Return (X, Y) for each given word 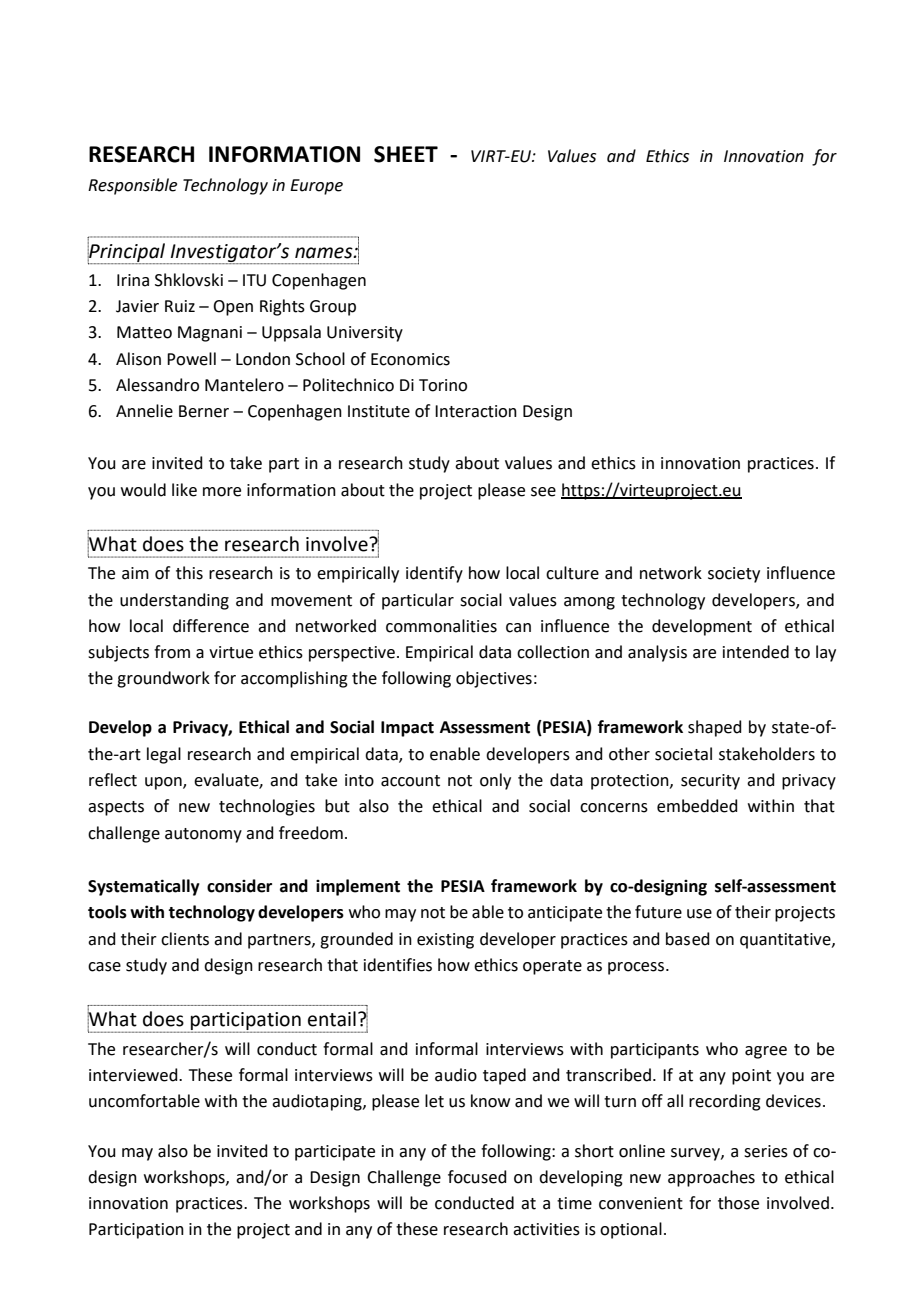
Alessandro (157, 385)
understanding (174, 601)
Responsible (132, 186)
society (734, 575)
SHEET (406, 154)
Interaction (476, 411)
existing (445, 941)
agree (766, 1052)
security (710, 782)
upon (164, 783)
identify (434, 574)
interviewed (134, 1075)
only (495, 781)
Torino (443, 385)
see (543, 492)
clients (185, 939)
